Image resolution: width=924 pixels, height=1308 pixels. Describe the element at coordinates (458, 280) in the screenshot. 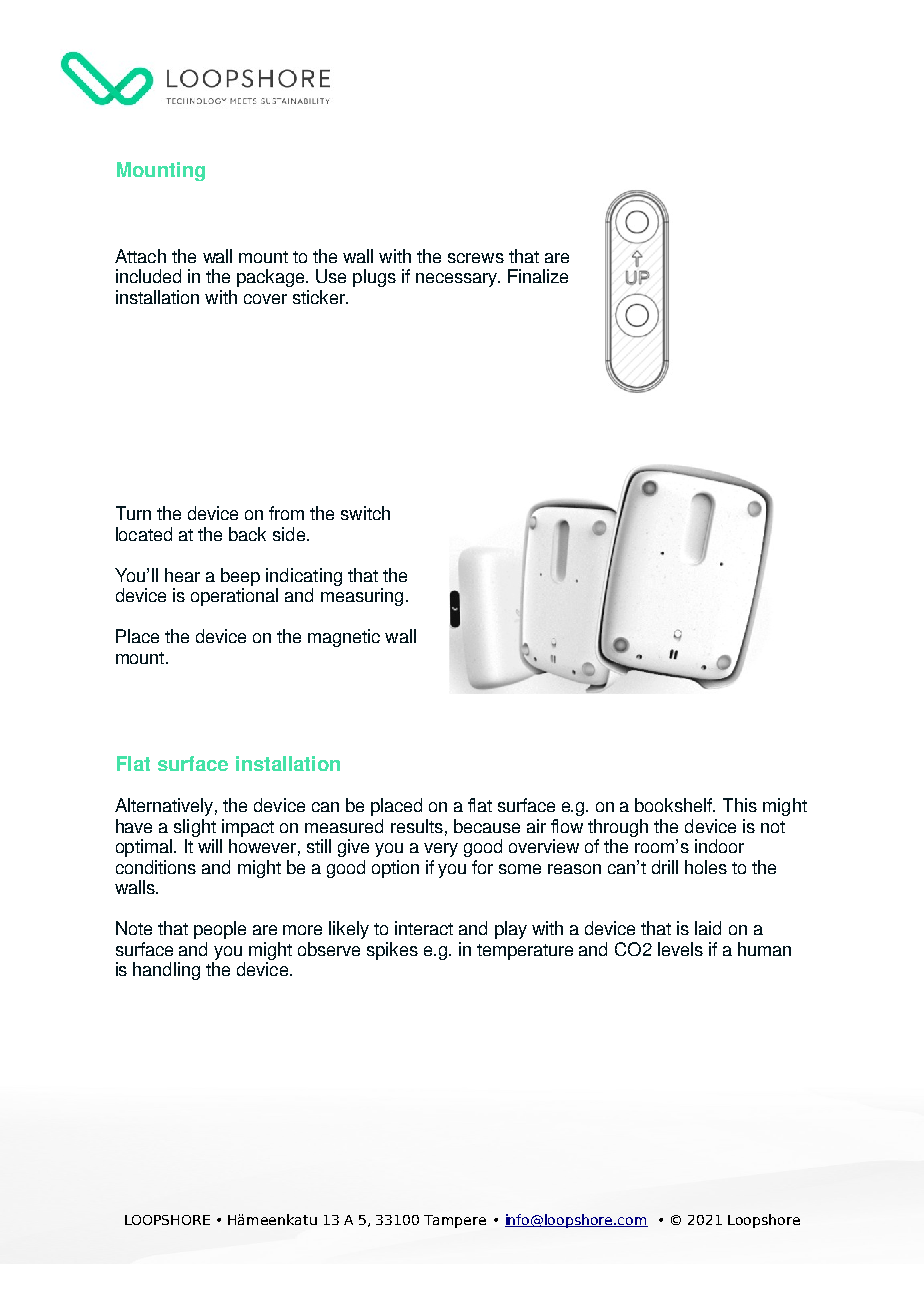

I see `necessary` at that location.
